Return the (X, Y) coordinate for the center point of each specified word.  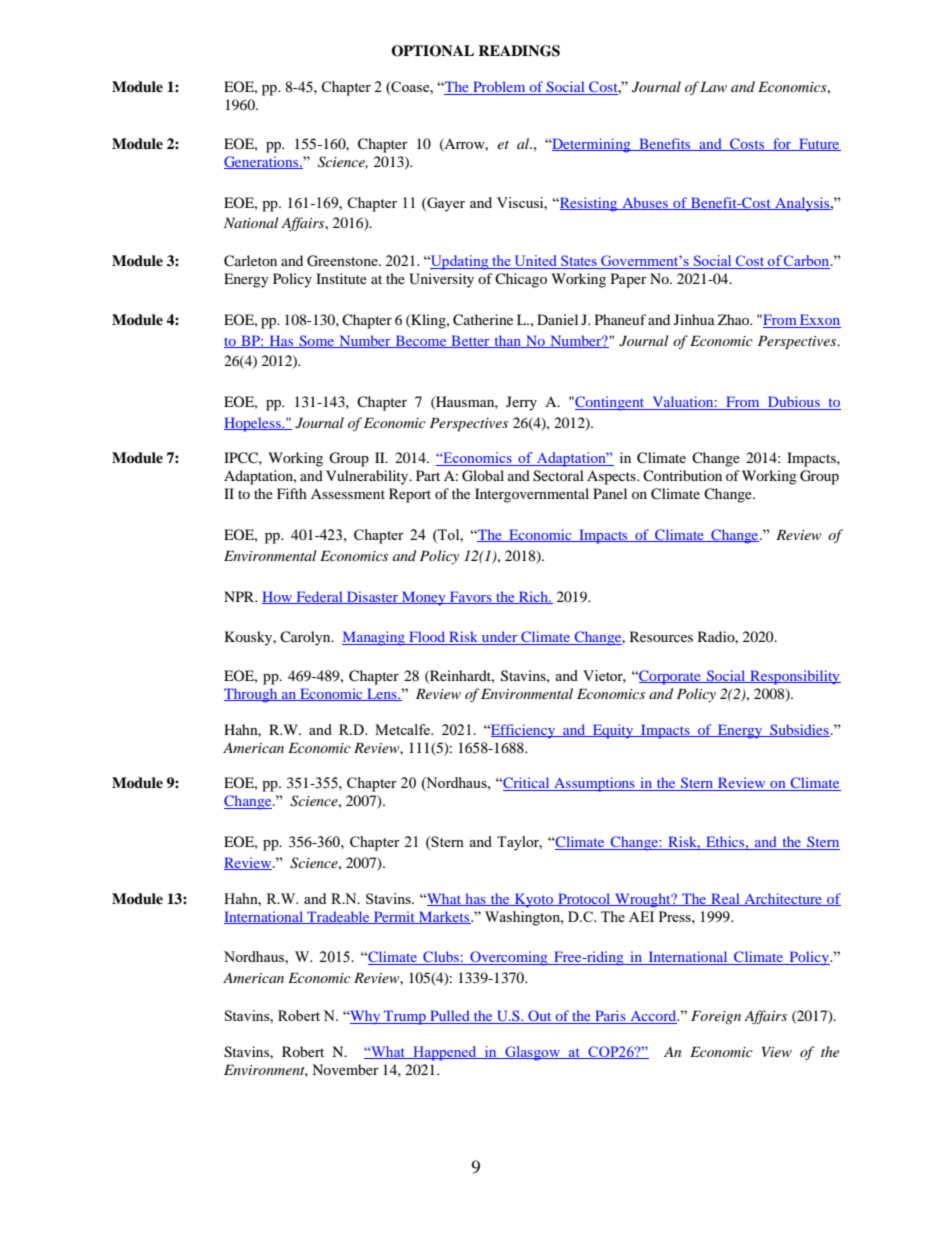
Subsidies (799, 730)
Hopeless (253, 424)
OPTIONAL (432, 51)
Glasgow (533, 1053)
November (345, 1069)
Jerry (521, 403)
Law (713, 86)
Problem (499, 88)
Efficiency (523, 731)
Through (252, 695)
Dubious (794, 403)
